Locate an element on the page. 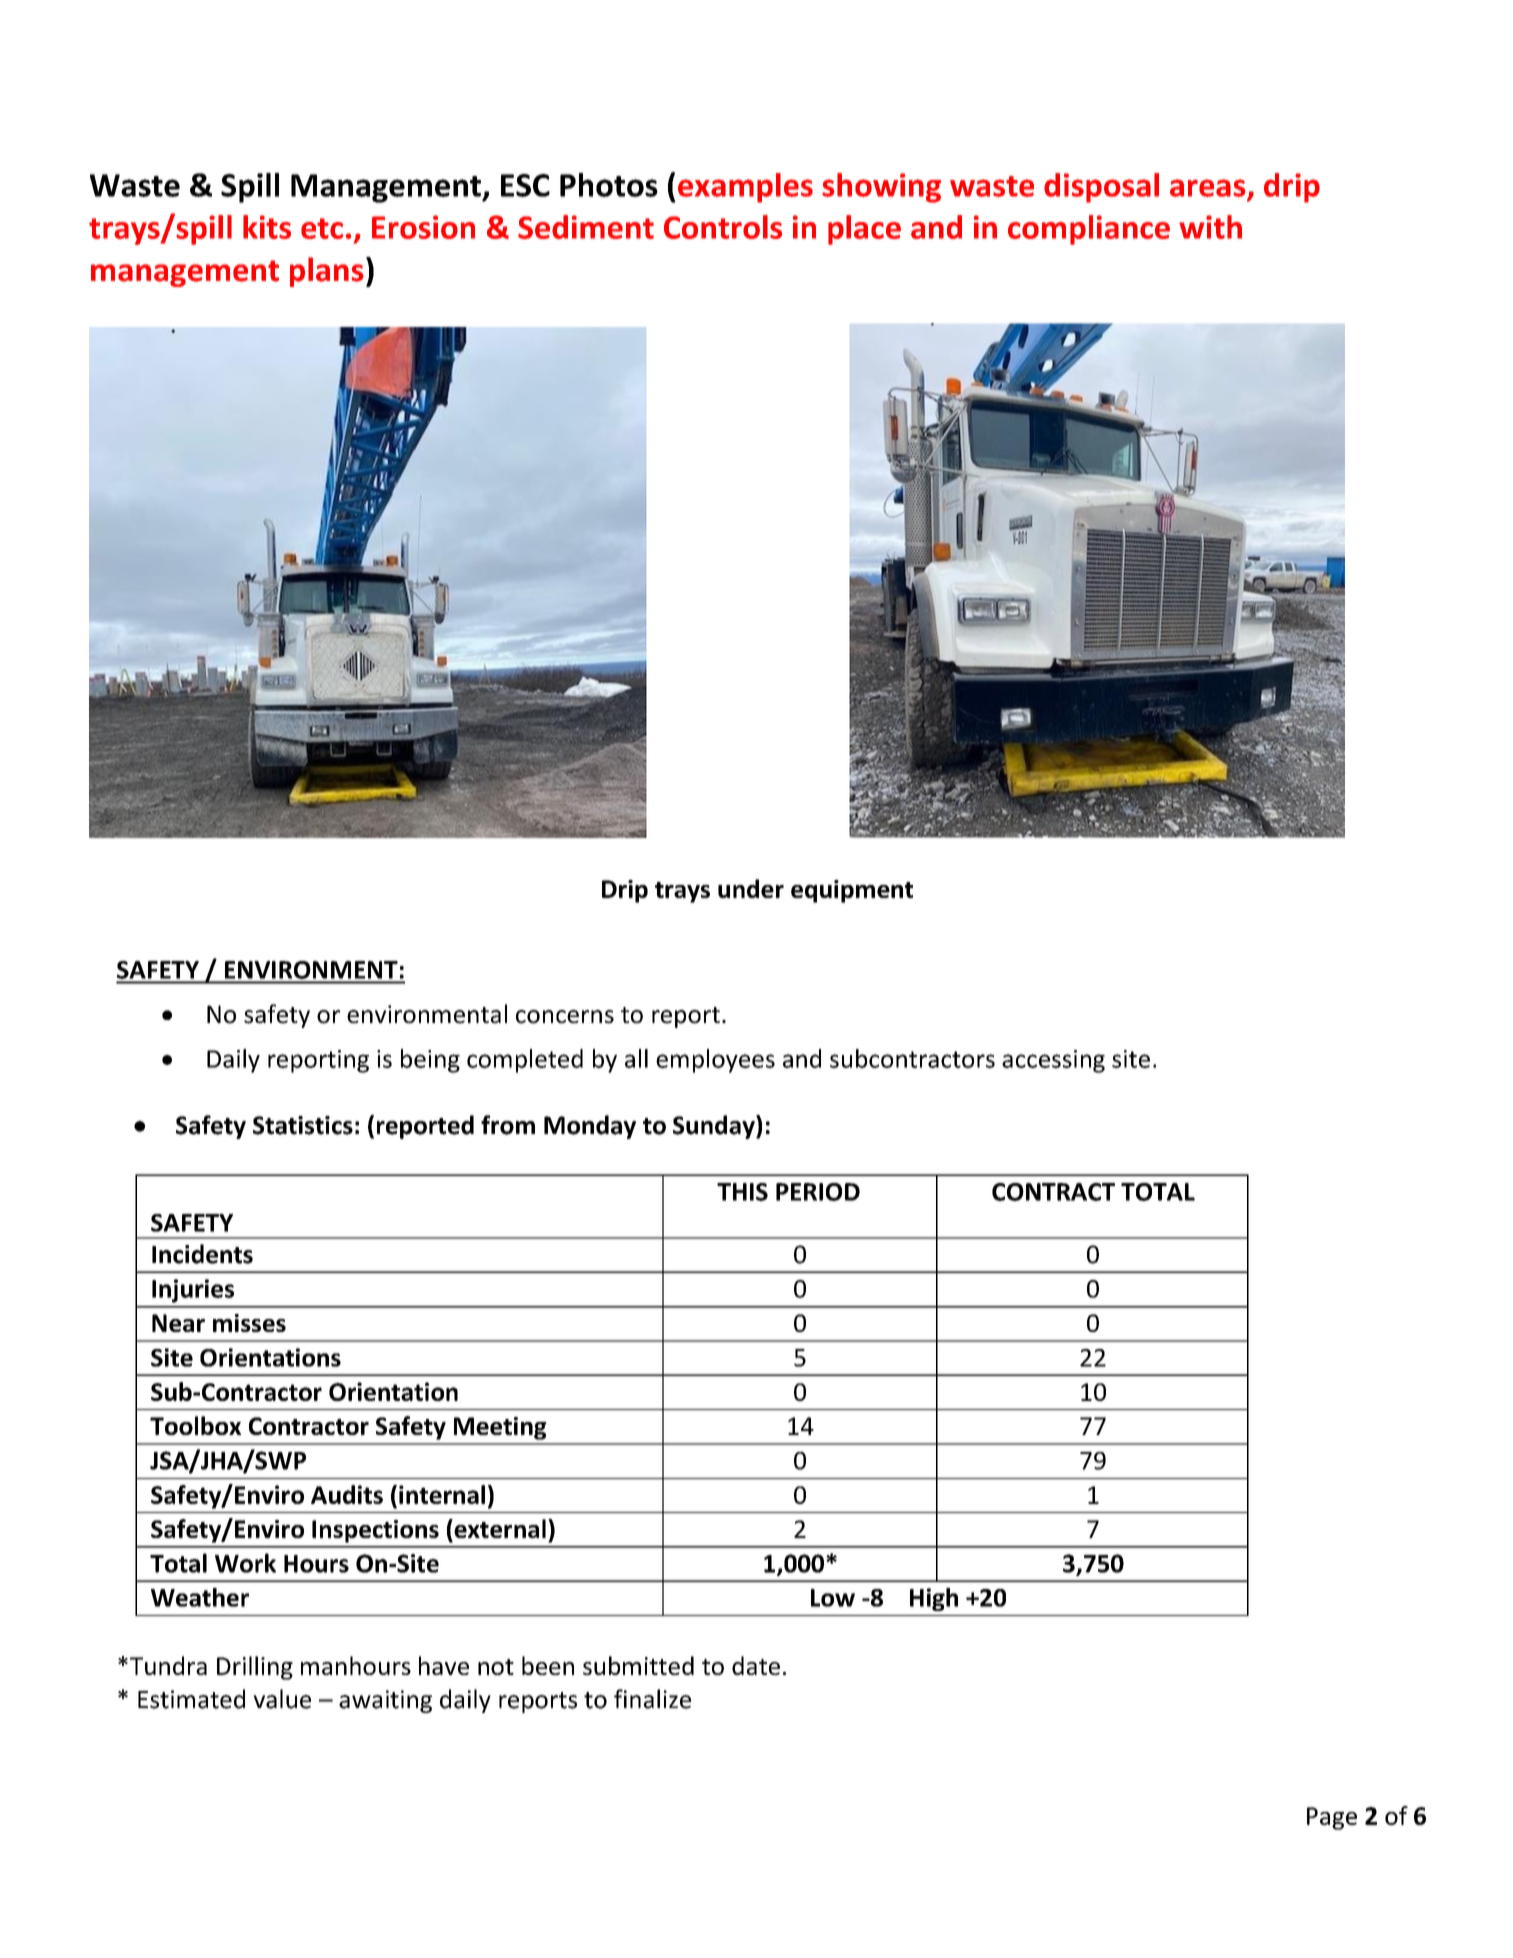  under is located at coordinates (751, 888).
